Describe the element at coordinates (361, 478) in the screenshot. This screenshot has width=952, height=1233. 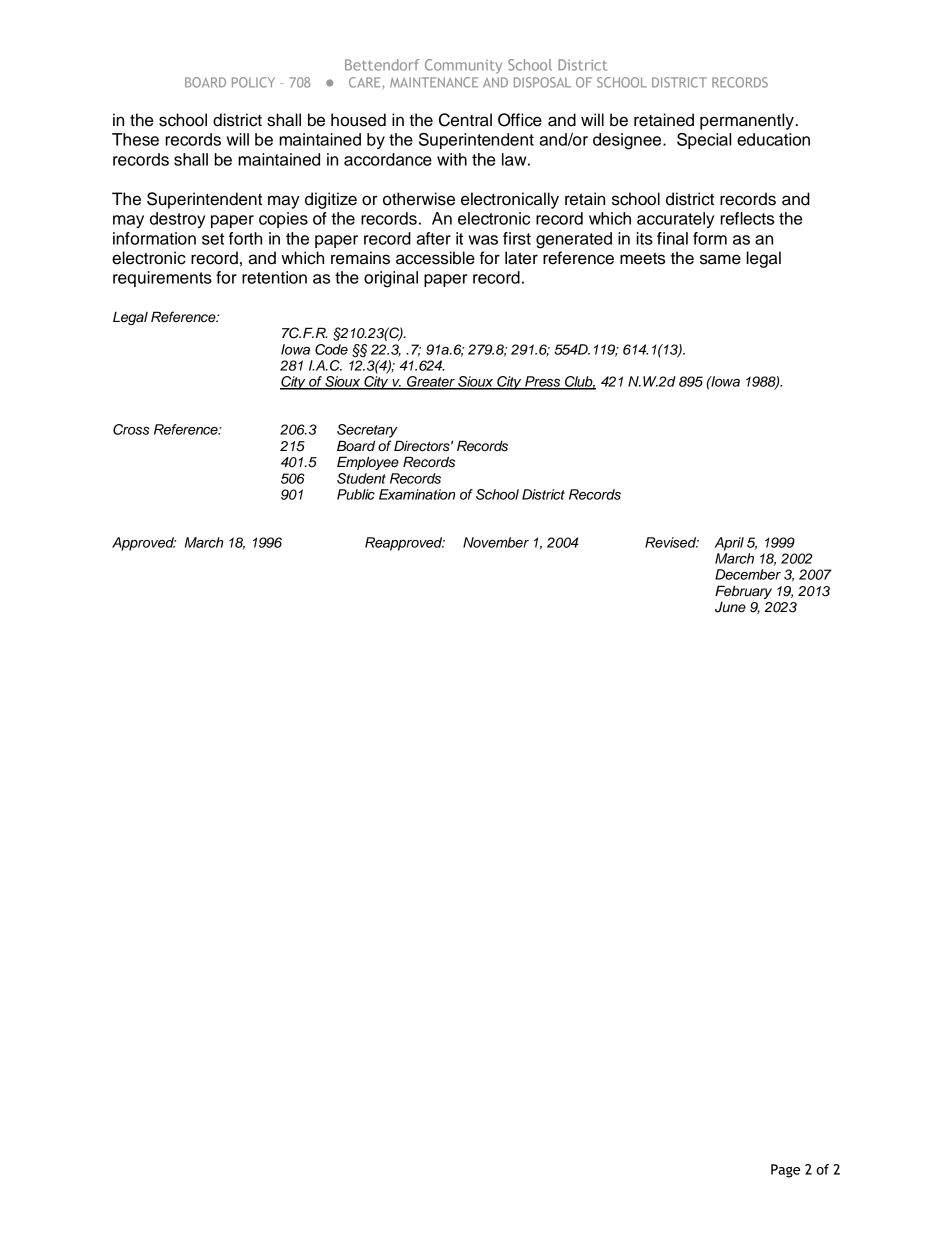
I see `Student` at that location.
